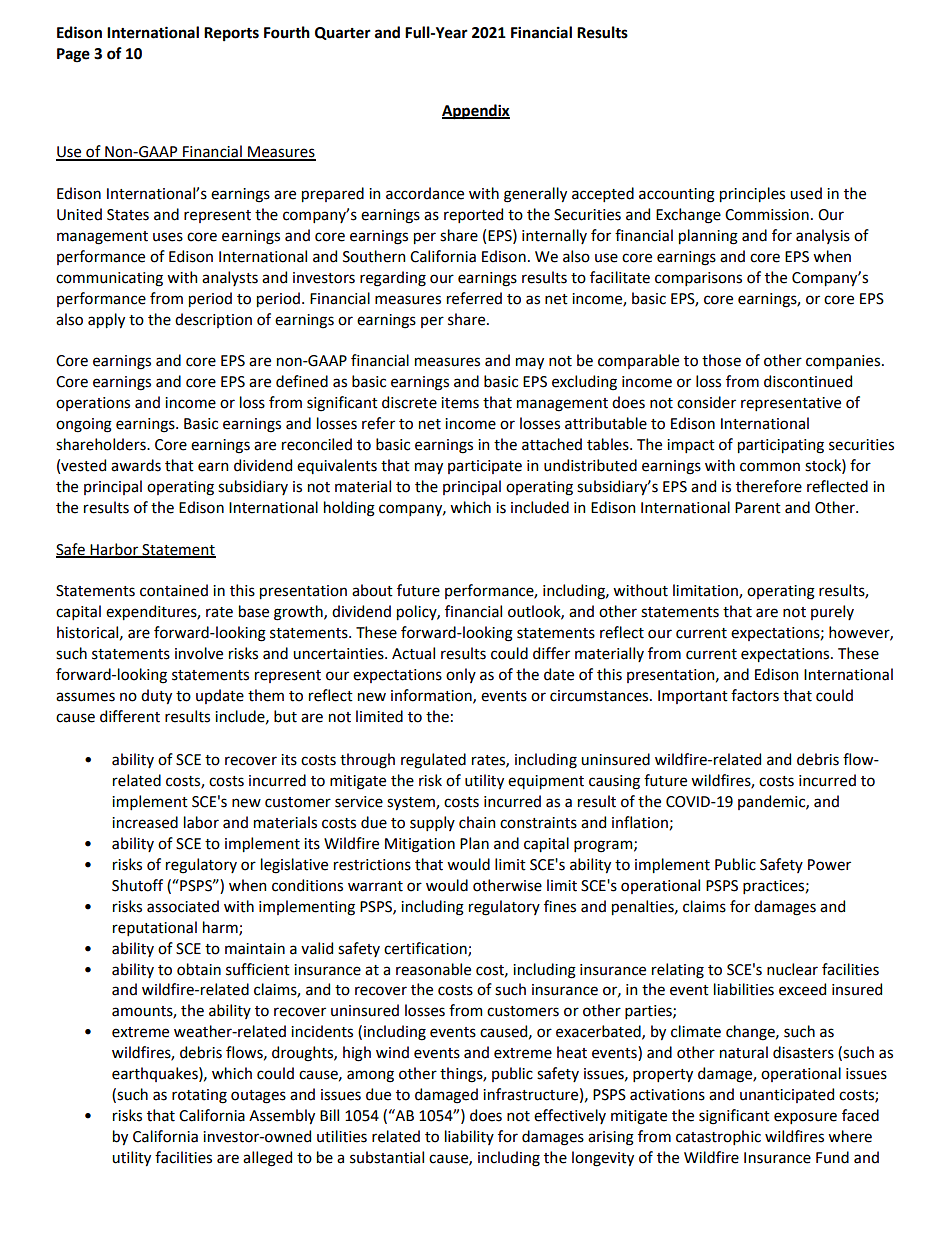  I want to click on nuclear, so click(792, 969).
